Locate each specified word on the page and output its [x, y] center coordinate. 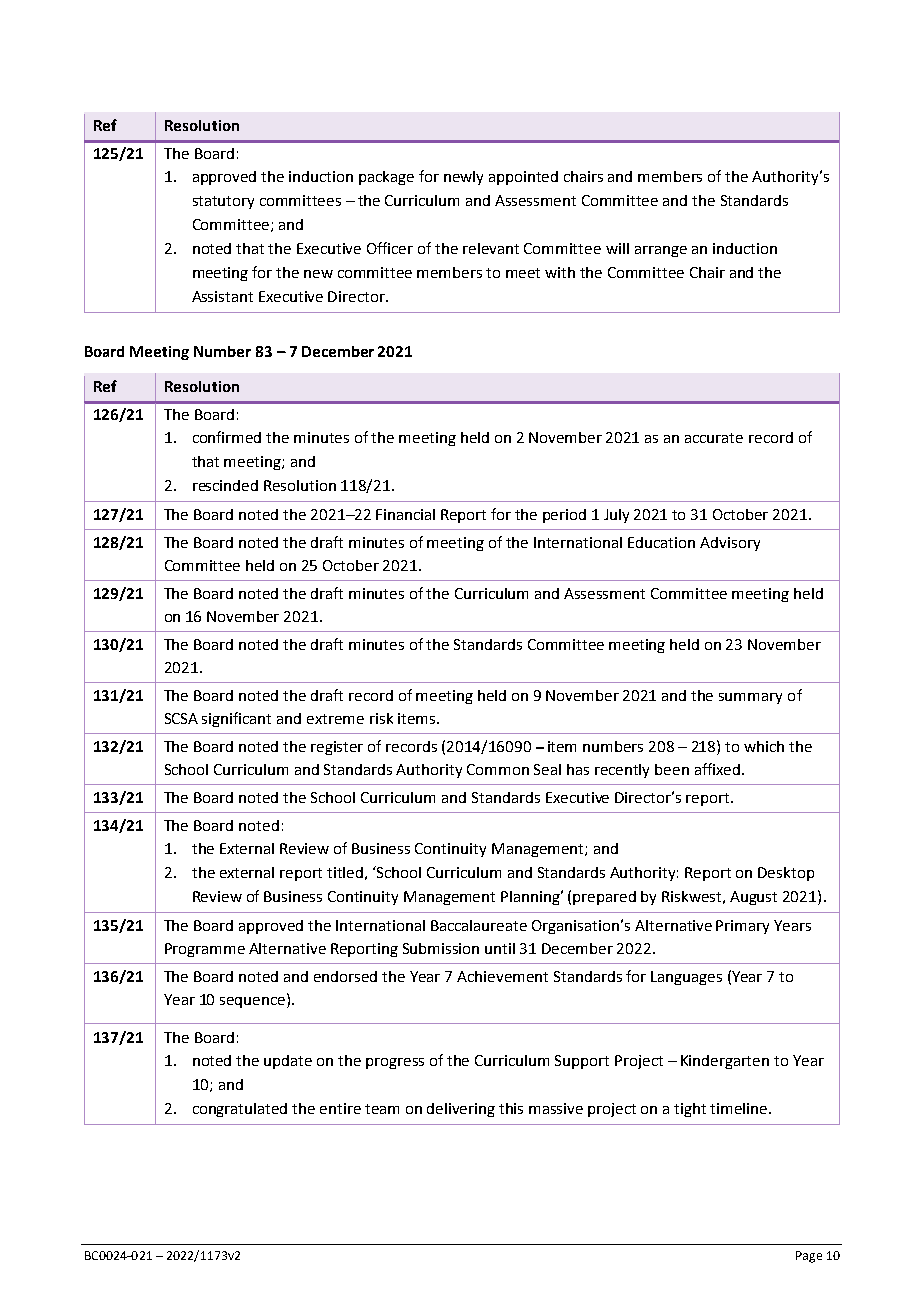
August [753, 898]
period [564, 516]
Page [809, 1257]
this [511, 1108]
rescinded [225, 485]
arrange [661, 251]
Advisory [730, 544]
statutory [223, 202]
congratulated [240, 1110]
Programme [205, 950]
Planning [531, 898]
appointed [523, 178]
